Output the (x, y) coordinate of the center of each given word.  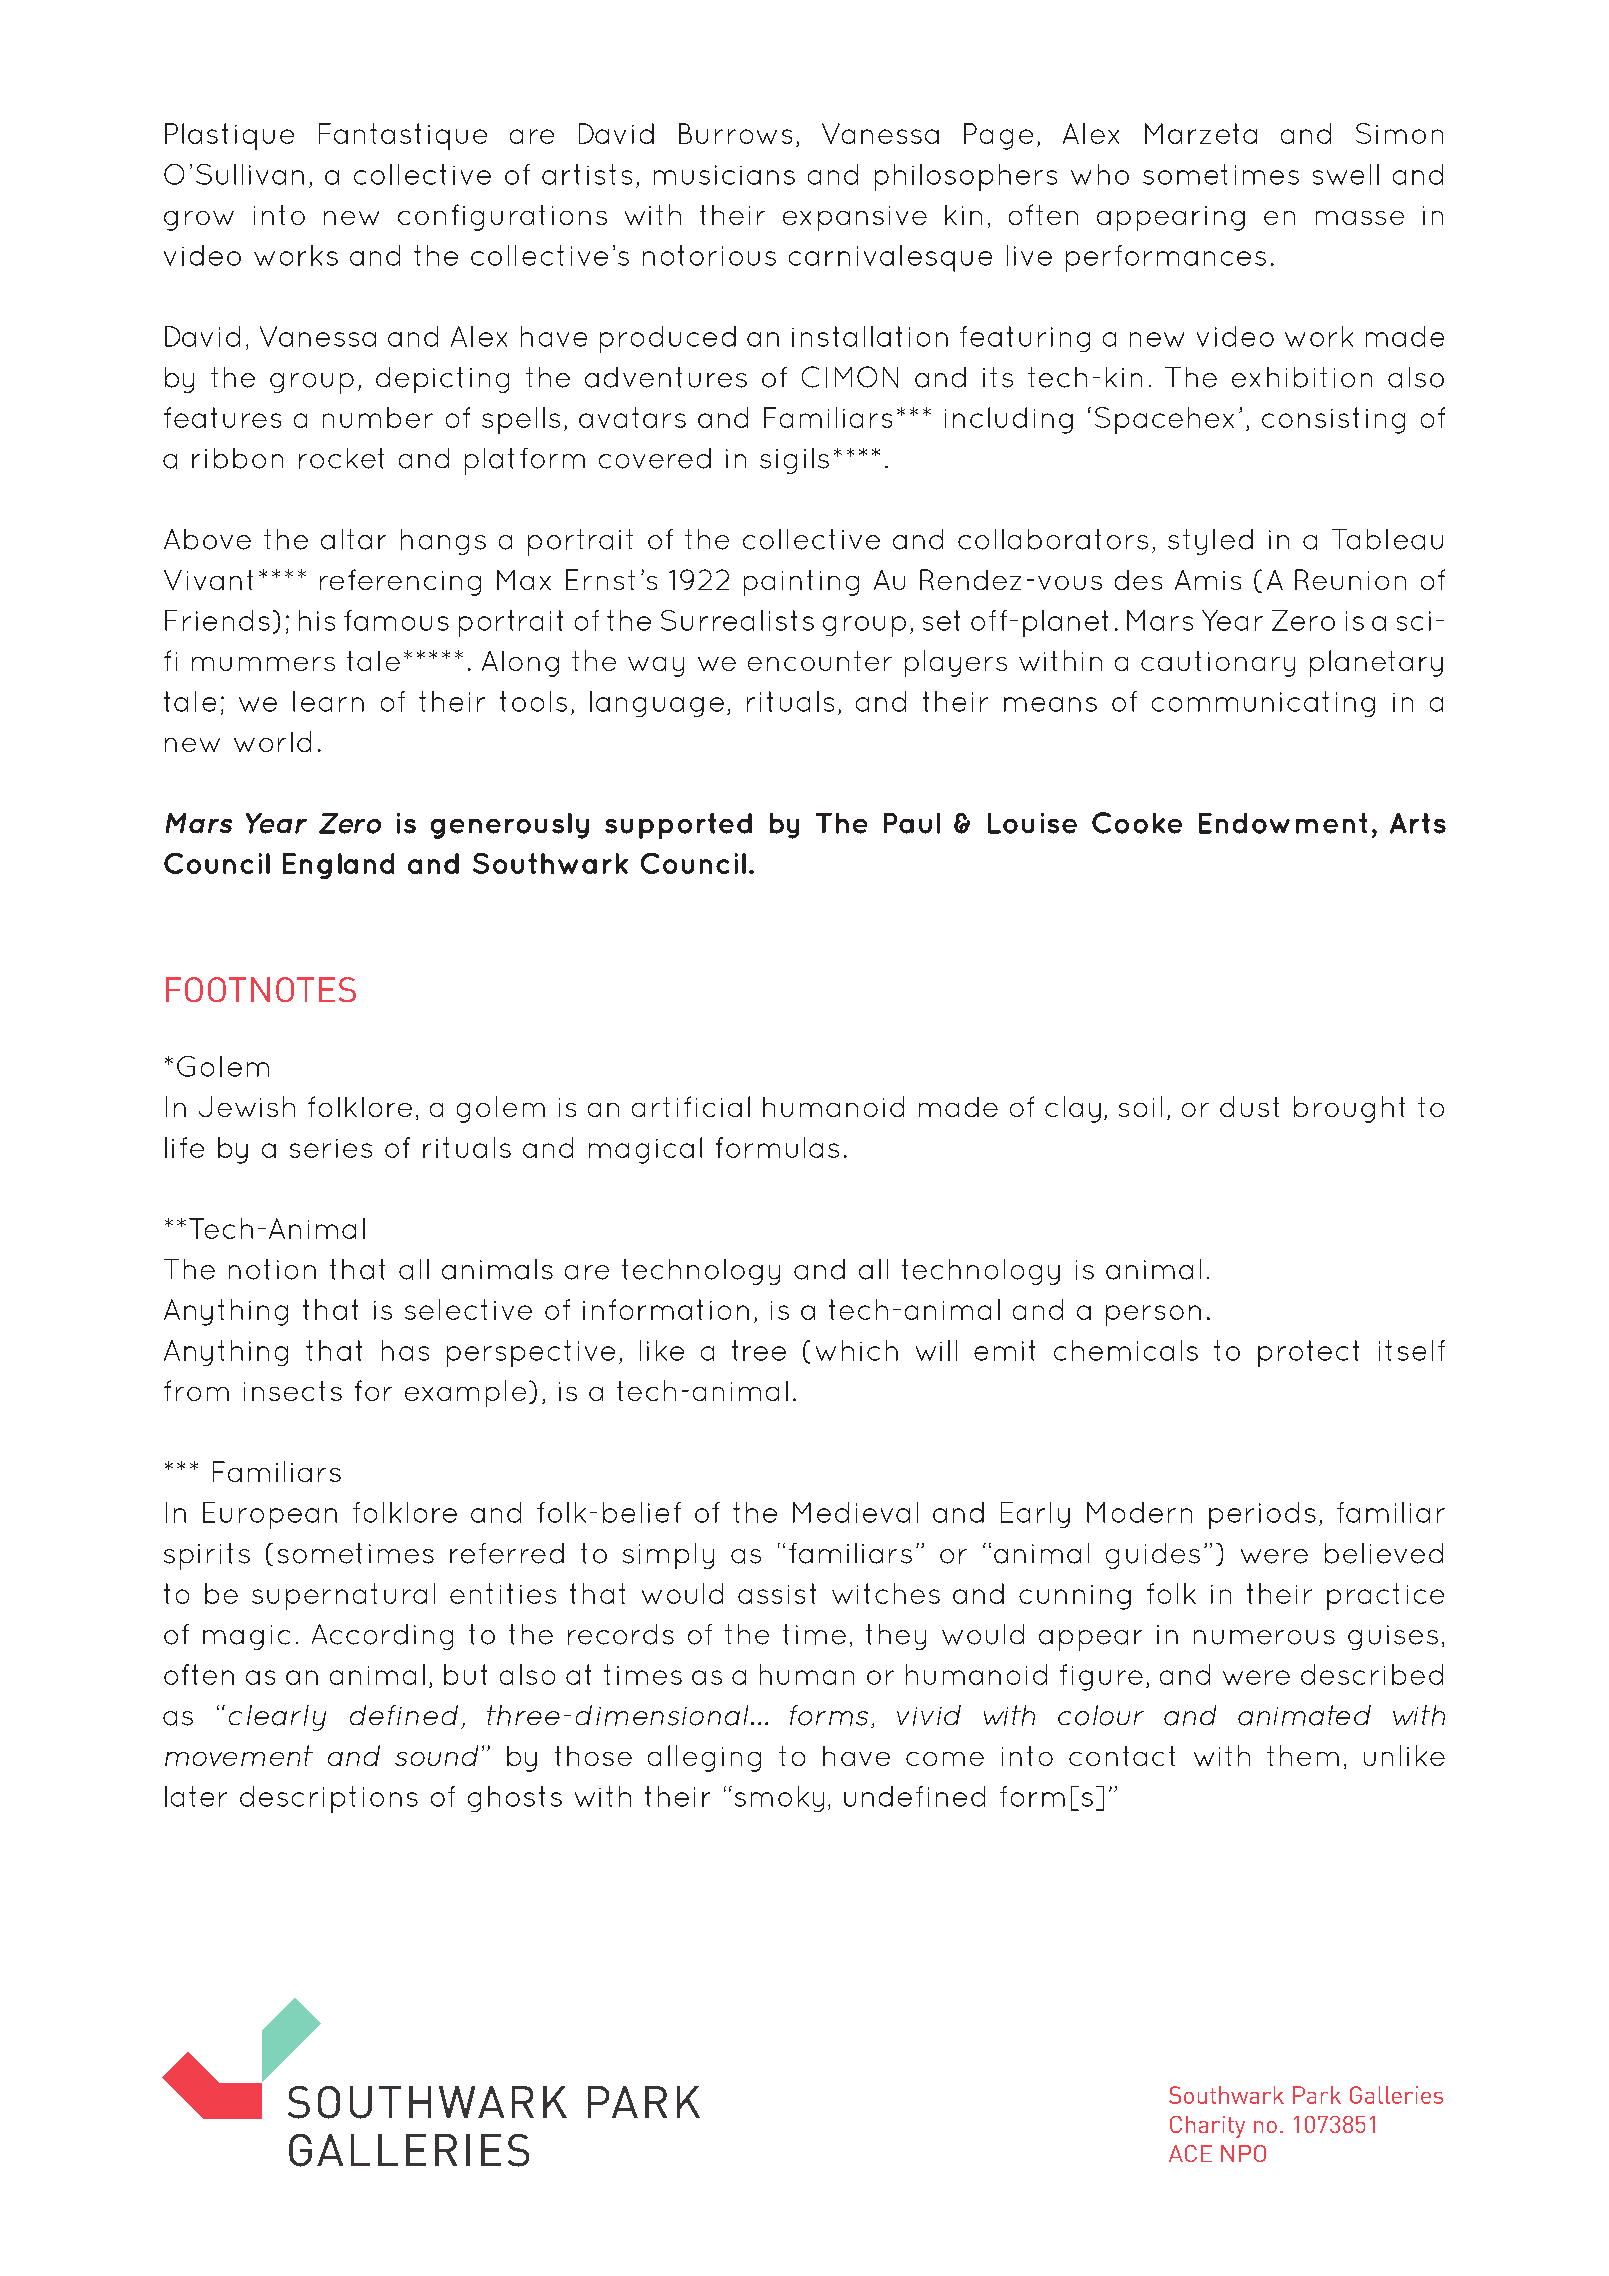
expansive (855, 218)
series (331, 1148)
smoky (779, 1799)
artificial (691, 1106)
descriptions (329, 1799)
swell (1346, 174)
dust (1249, 1106)
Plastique (229, 136)
